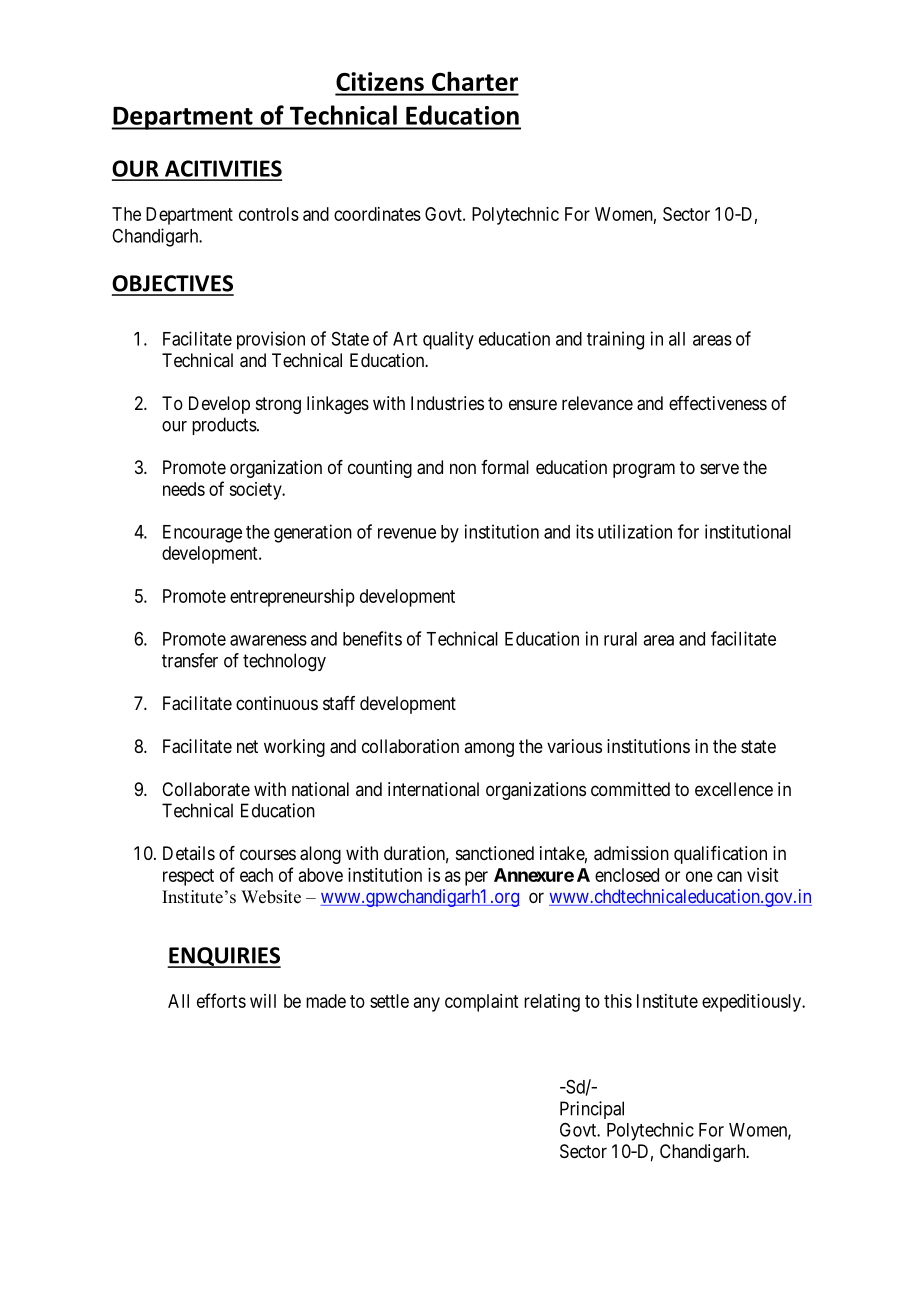 The height and width of the image is (1308, 924). What do you see at coordinates (256, 491) in the image?
I see `society` at bounding box center [256, 491].
